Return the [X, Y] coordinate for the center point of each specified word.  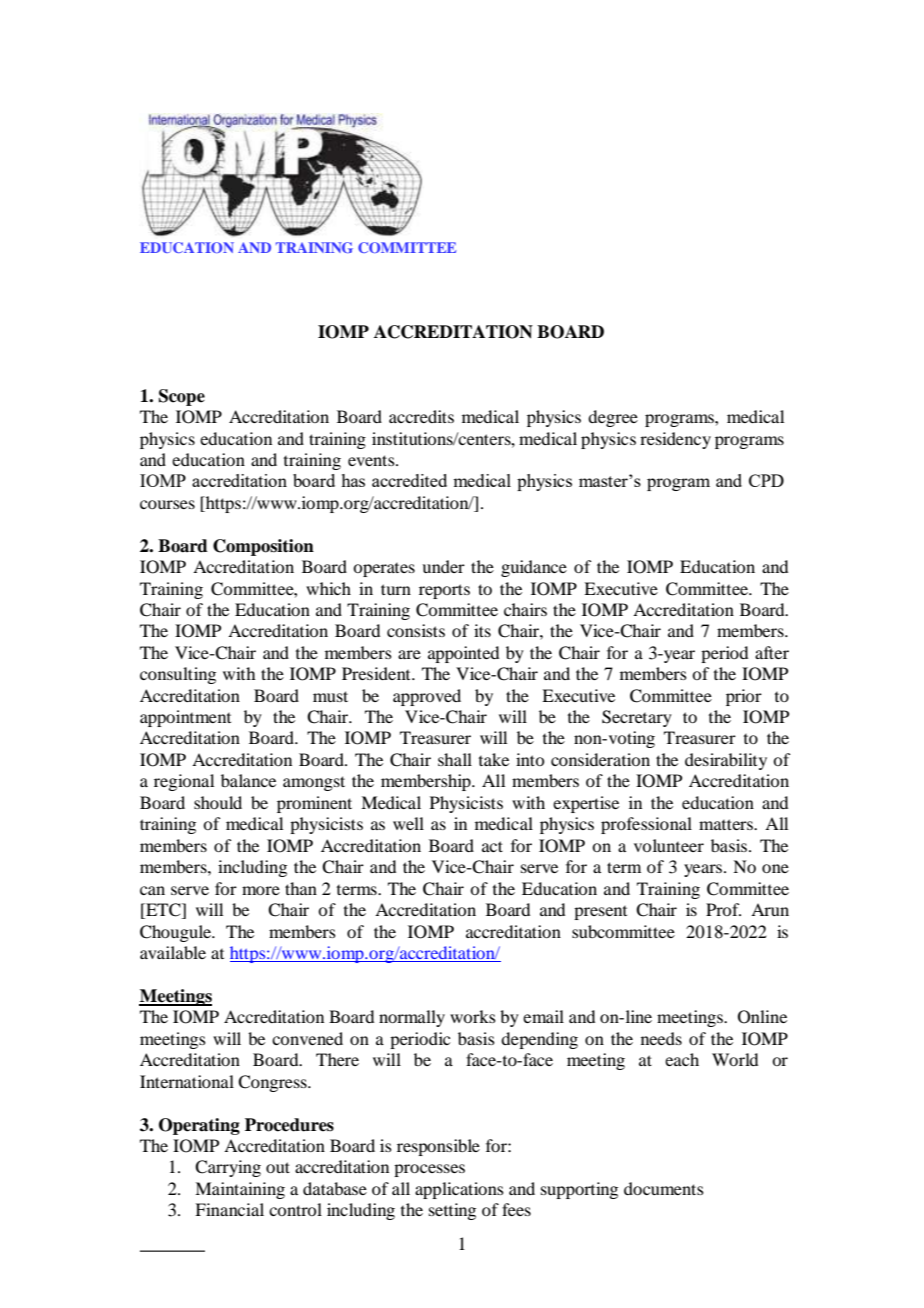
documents [664, 1188]
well [408, 823]
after [772, 652]
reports [444, 591]
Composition [263, 547]
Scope [182, 397]
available [173, 952]
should [218, 802]
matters [727, 824]
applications [459, 1190]
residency [675, 440]
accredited [409, 480]
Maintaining [240, 1190]
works [473, 1016]
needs [661, 1038]
